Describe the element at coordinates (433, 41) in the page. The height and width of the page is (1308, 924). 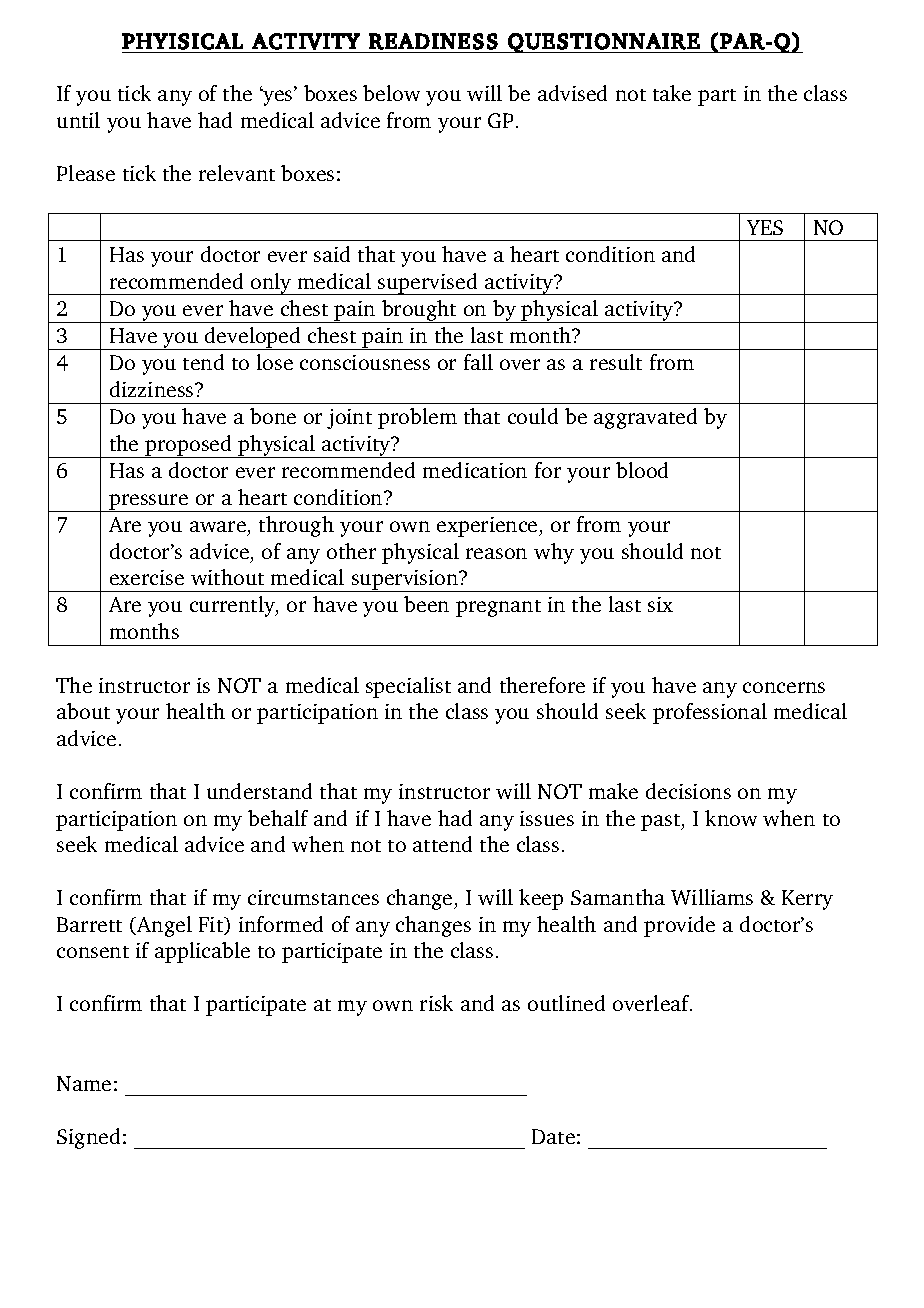
I see `READINESS` at that location.
